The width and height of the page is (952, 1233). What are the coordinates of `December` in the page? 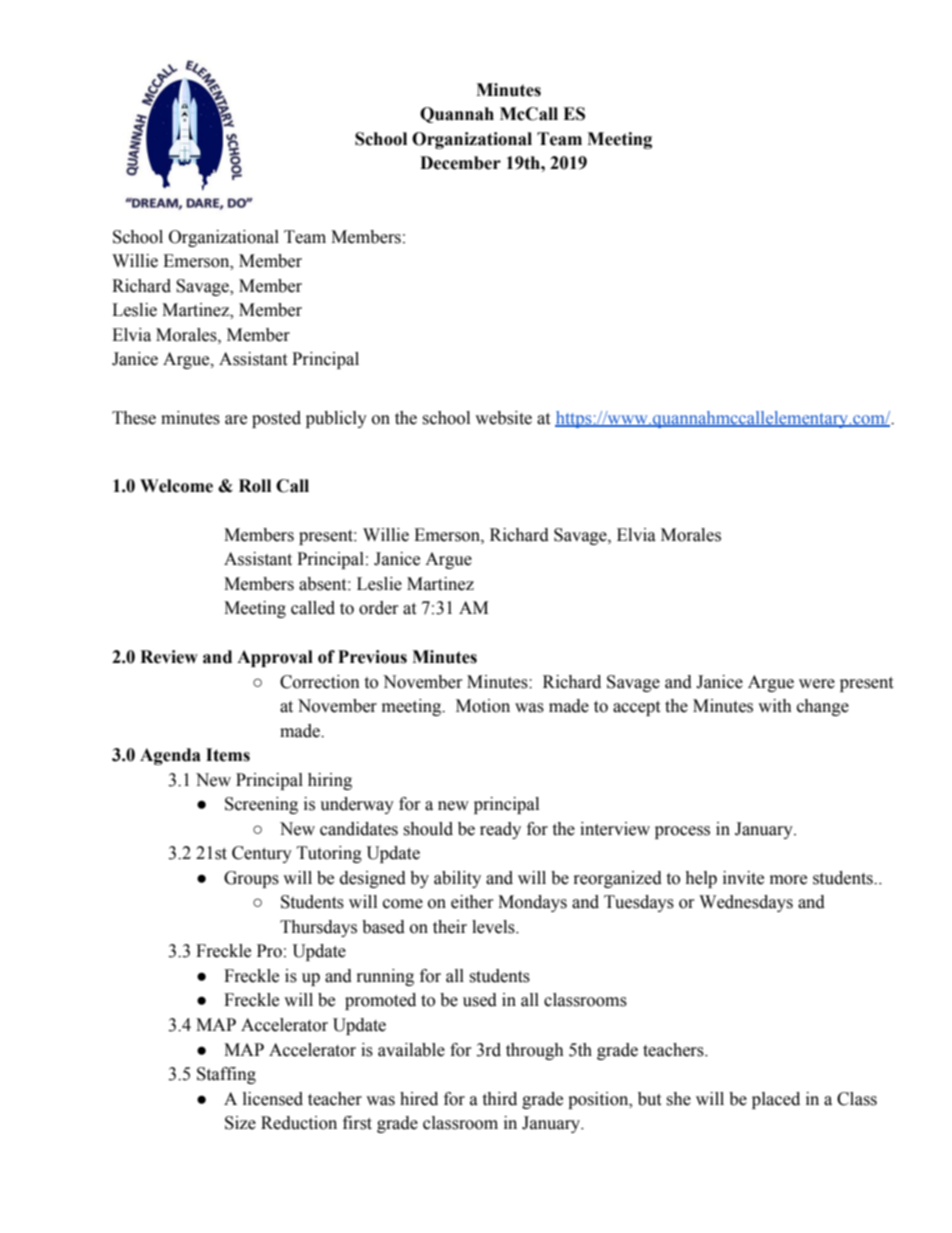 It's located at (460, 163).
